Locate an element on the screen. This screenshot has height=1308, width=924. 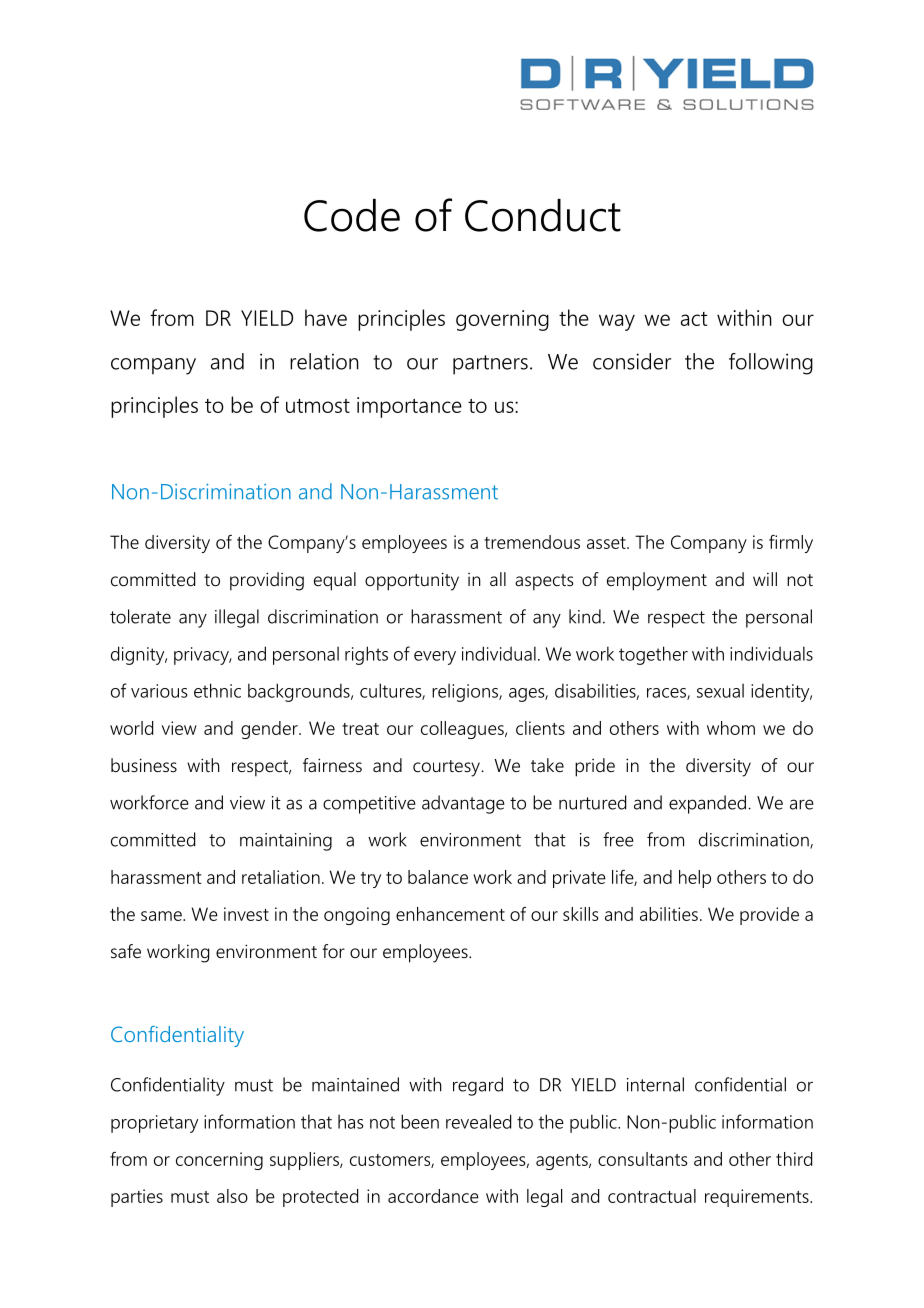
advantage is located at coordinates (463, 804).
